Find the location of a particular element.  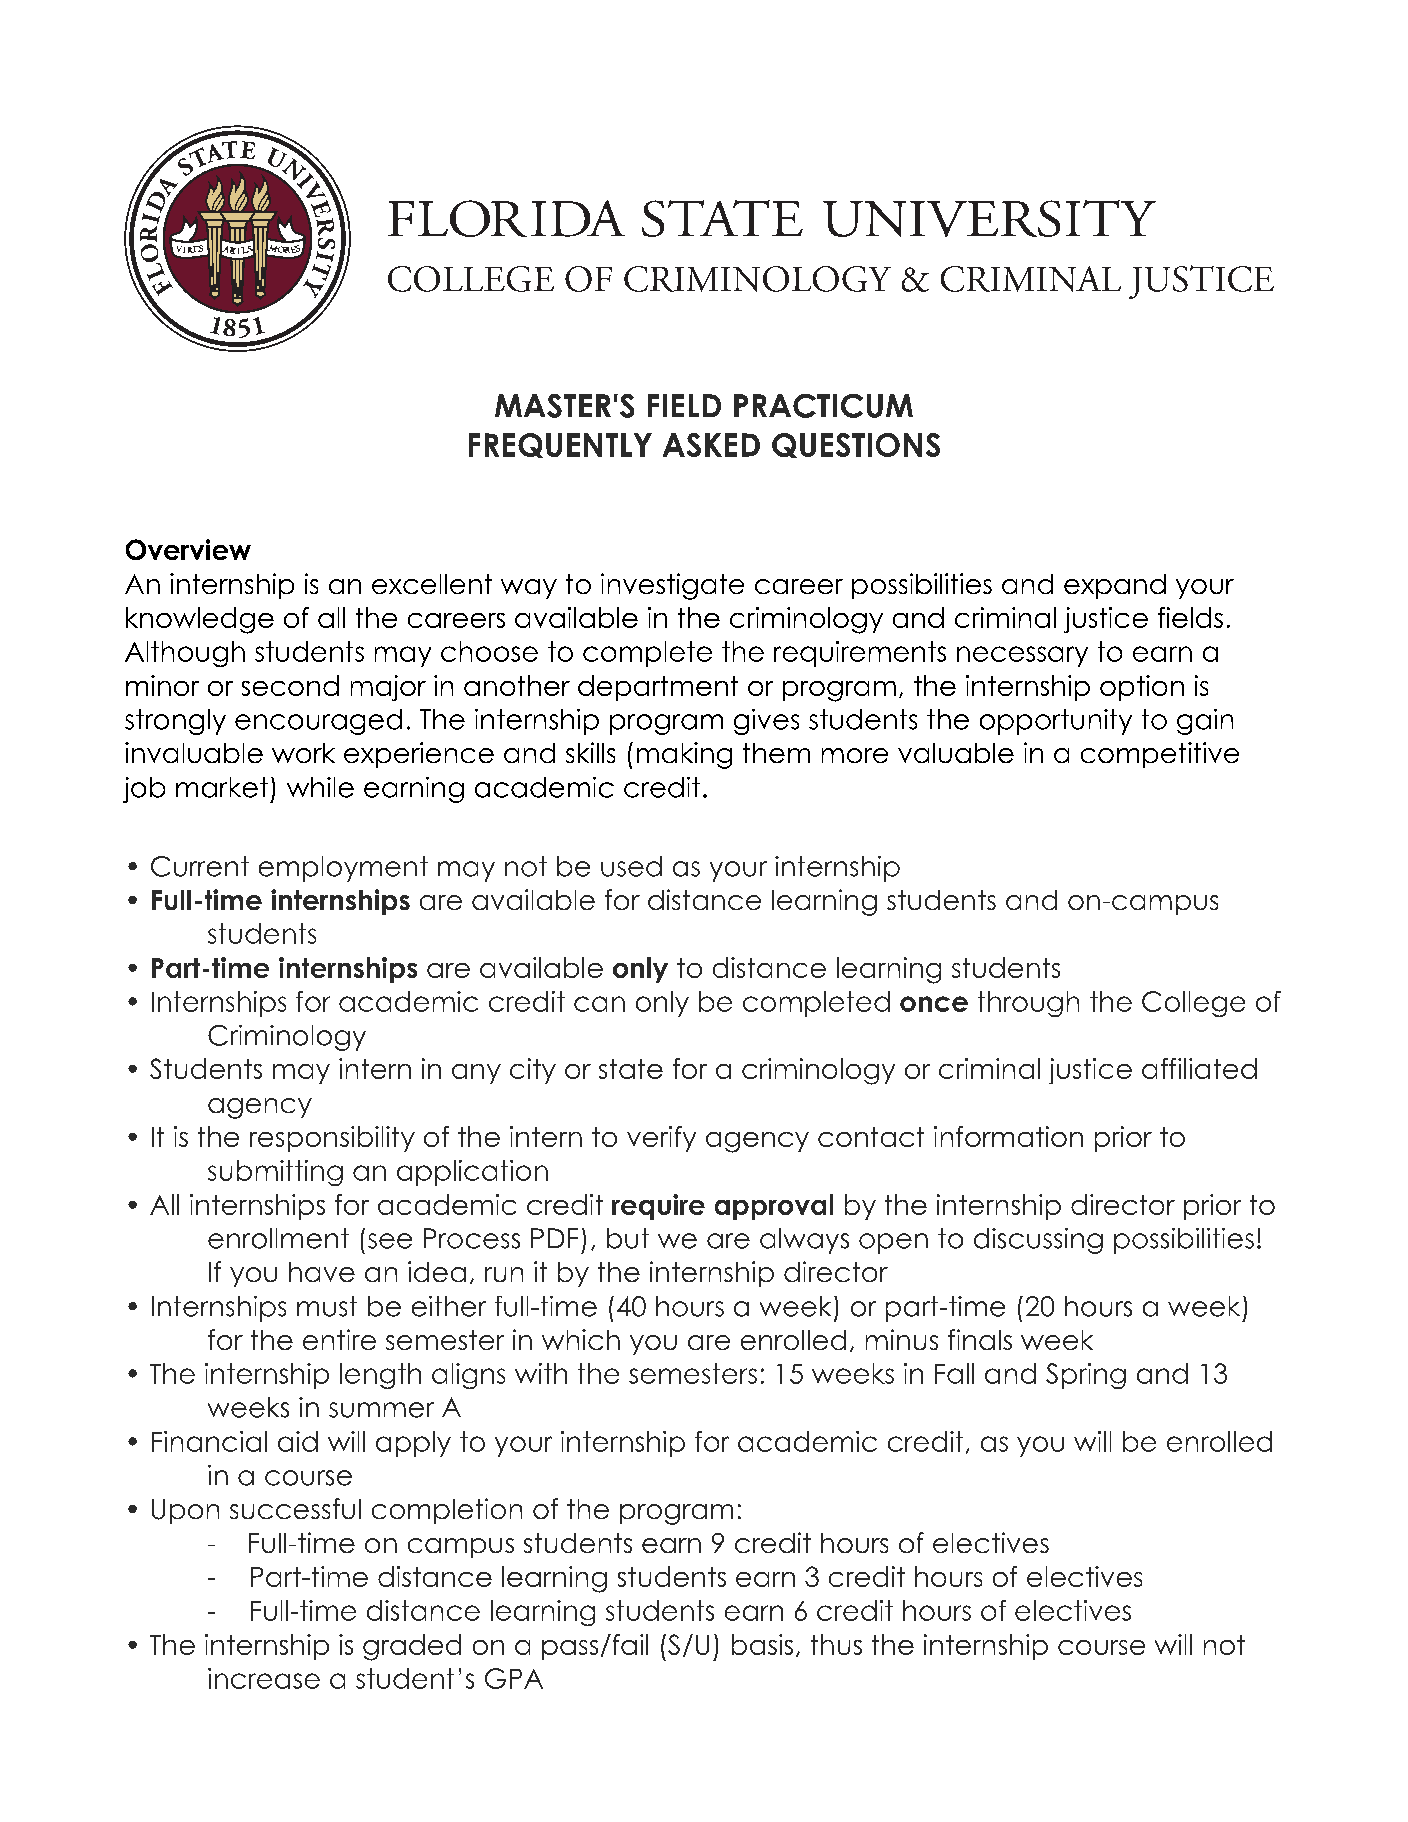

responsibility is located at coordinates (332, 1139).
